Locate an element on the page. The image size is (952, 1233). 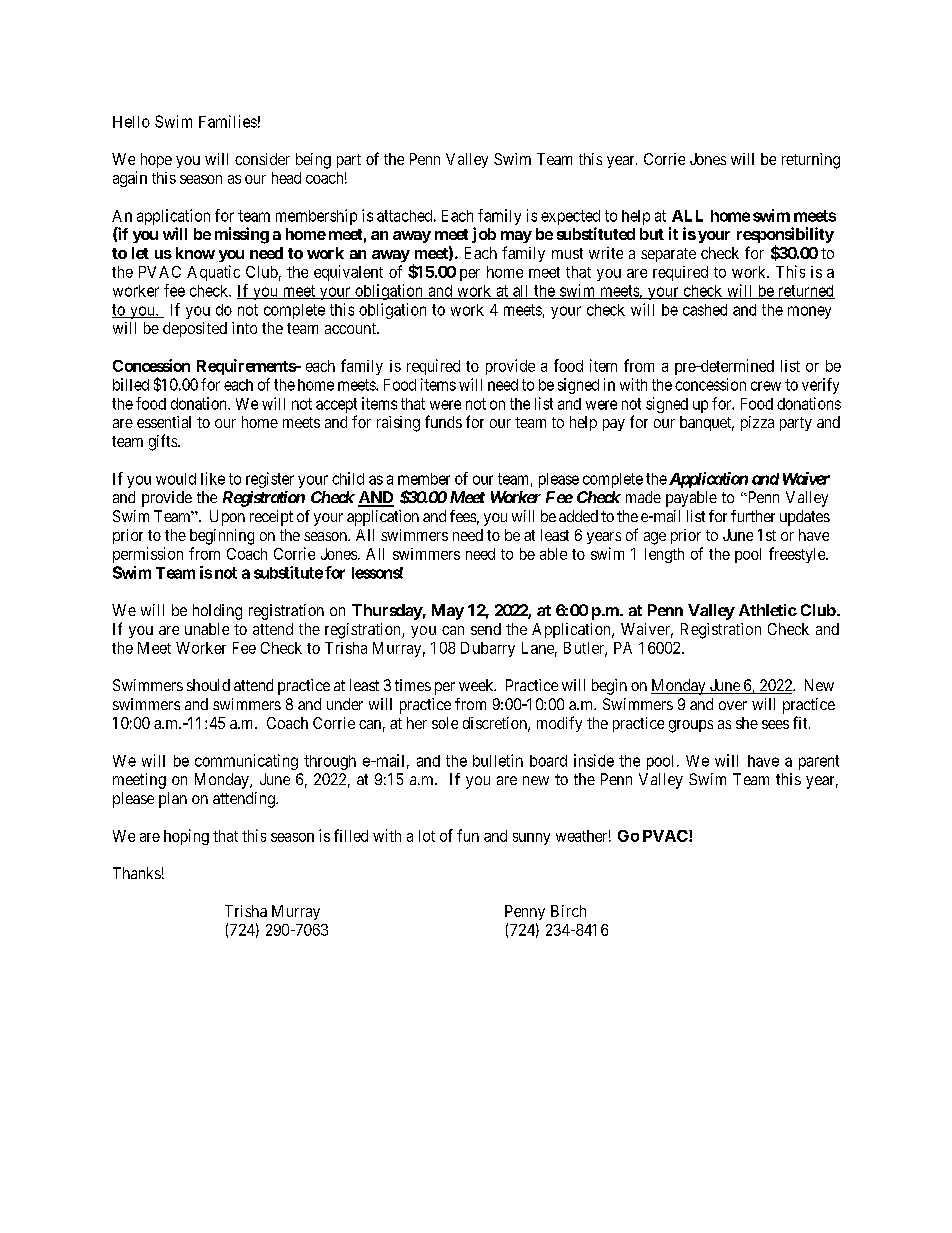
send is located at coordinates (486, 629).
